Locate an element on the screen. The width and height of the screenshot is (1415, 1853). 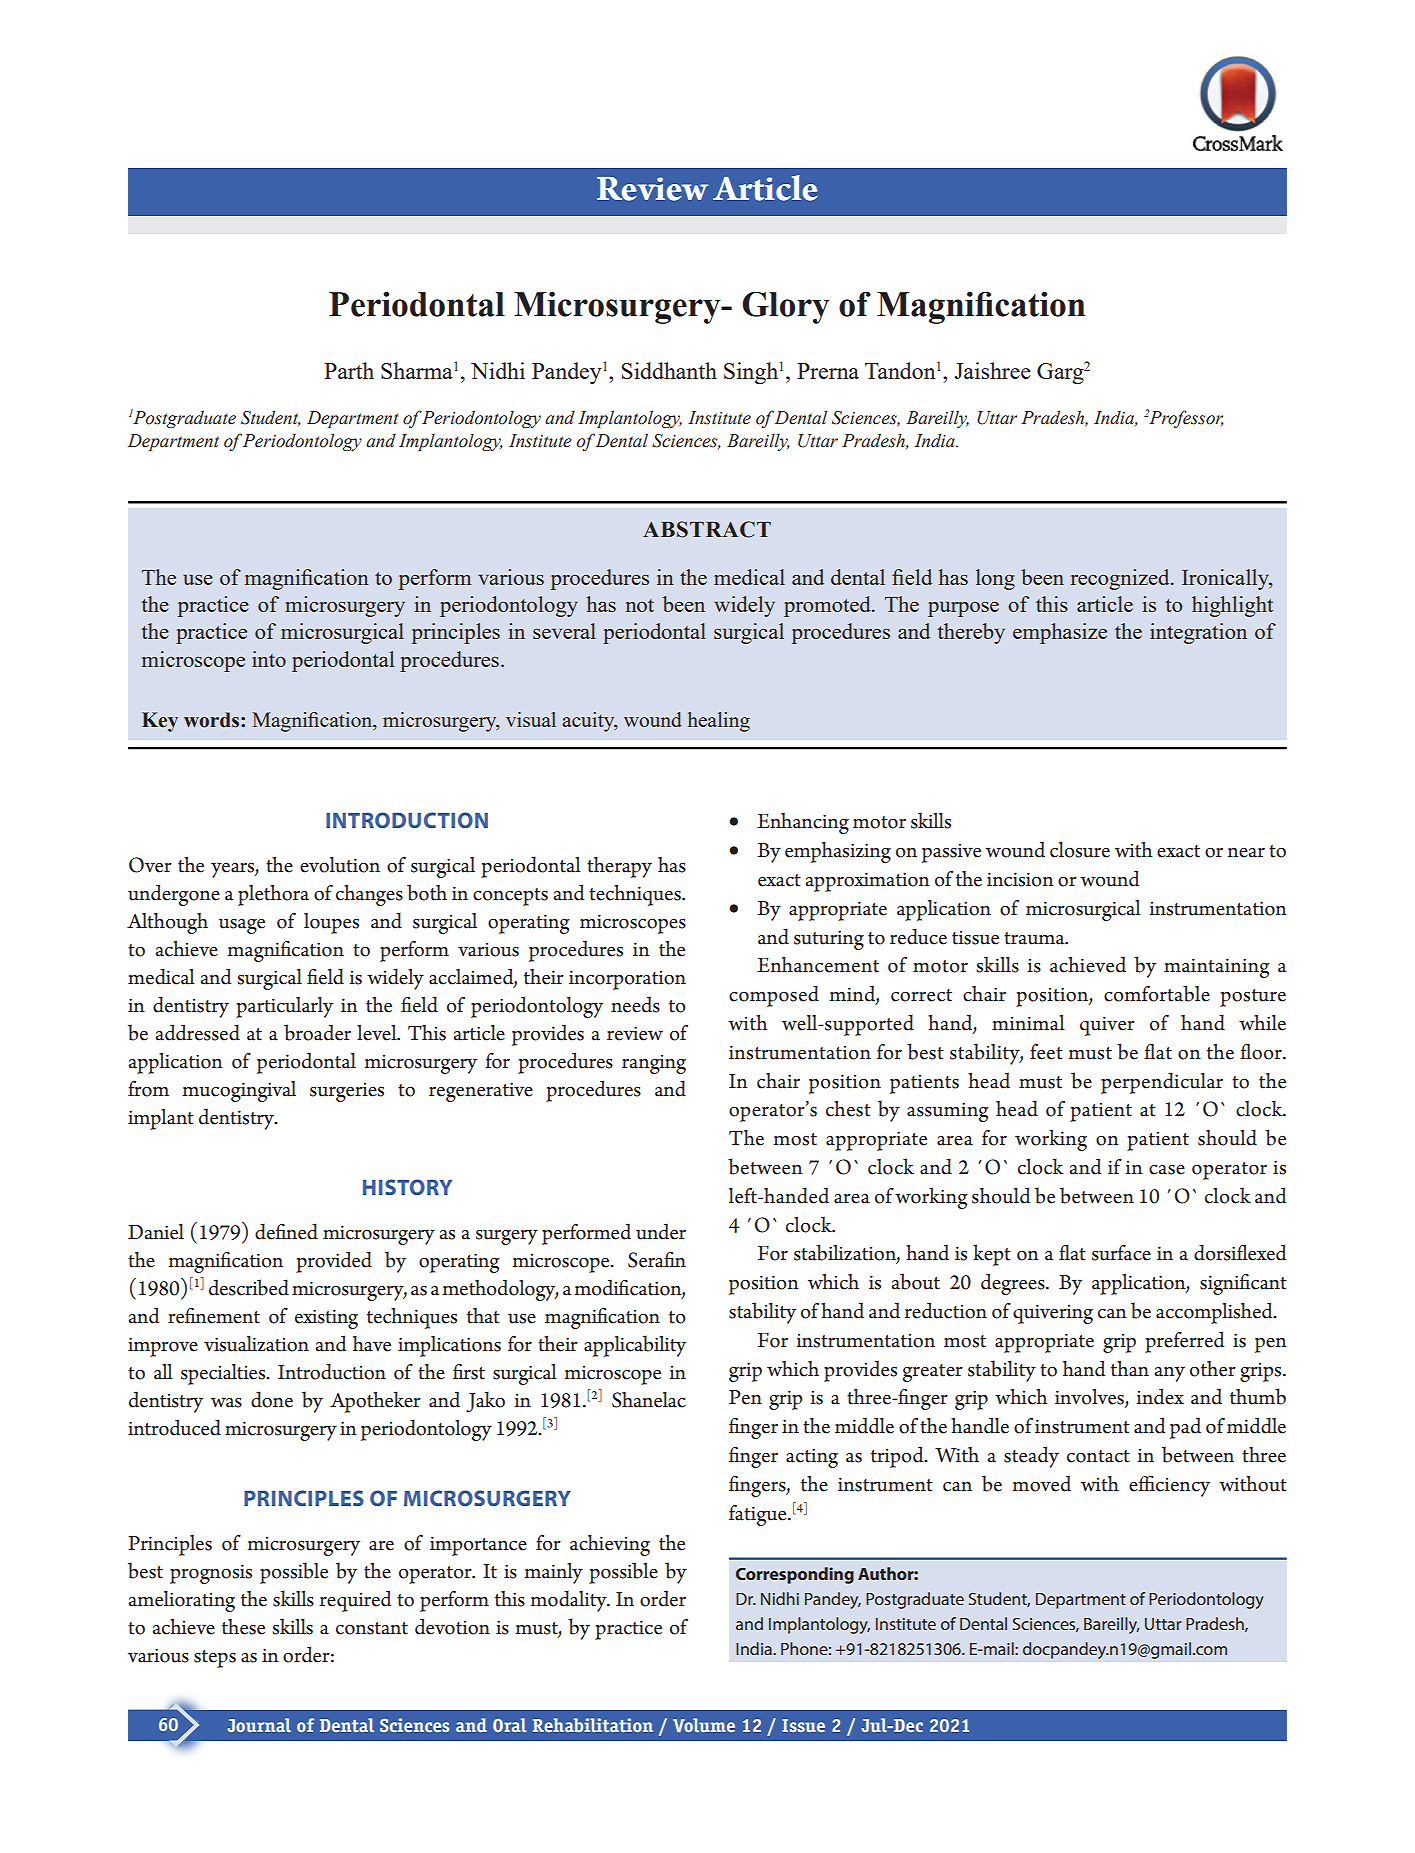
needs is located at coordinates (635, 1004).
